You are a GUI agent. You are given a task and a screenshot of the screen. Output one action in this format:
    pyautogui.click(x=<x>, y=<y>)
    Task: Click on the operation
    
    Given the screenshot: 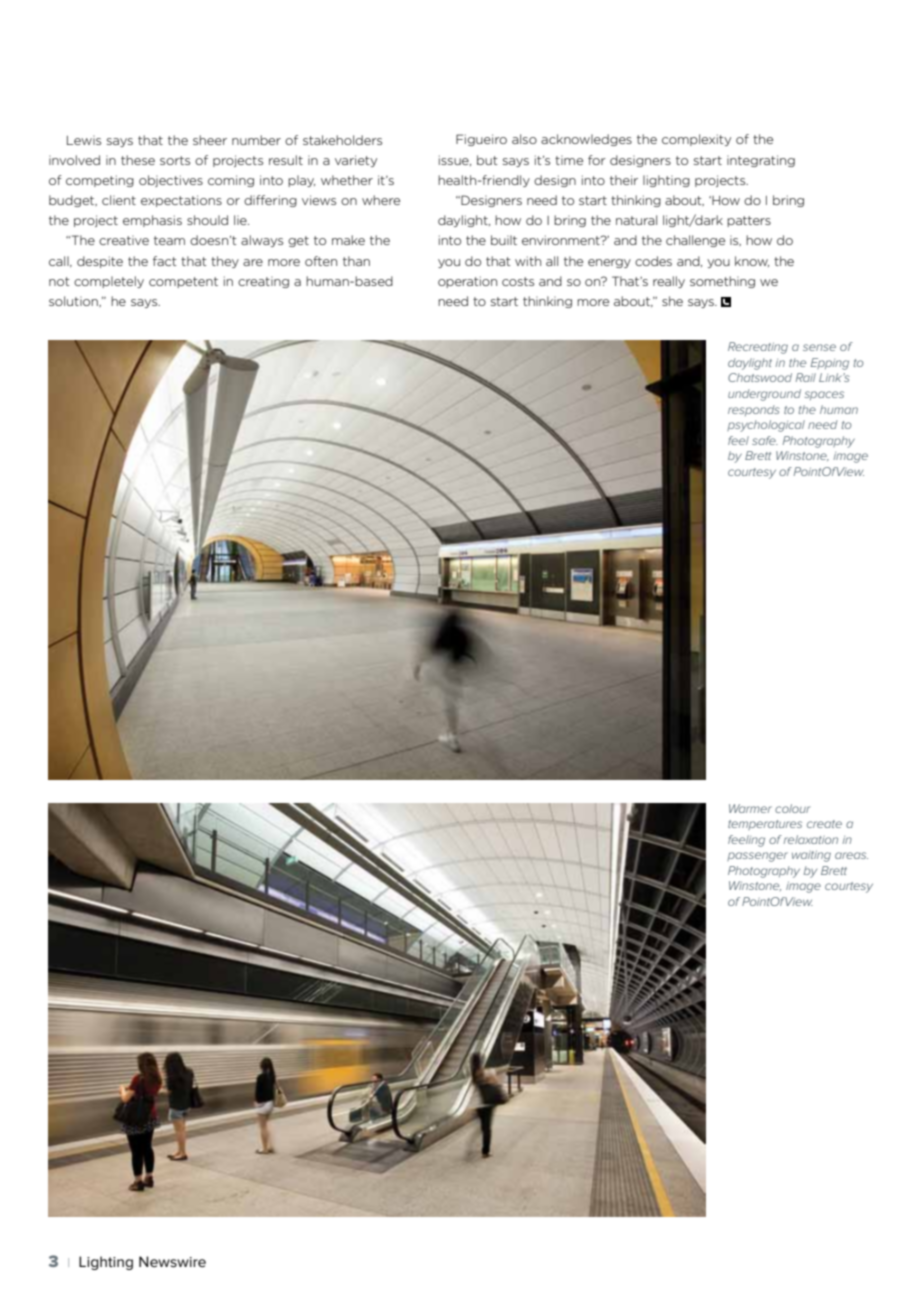 What is the action you would take?
    pyautogui.click(x=467, y=282)
